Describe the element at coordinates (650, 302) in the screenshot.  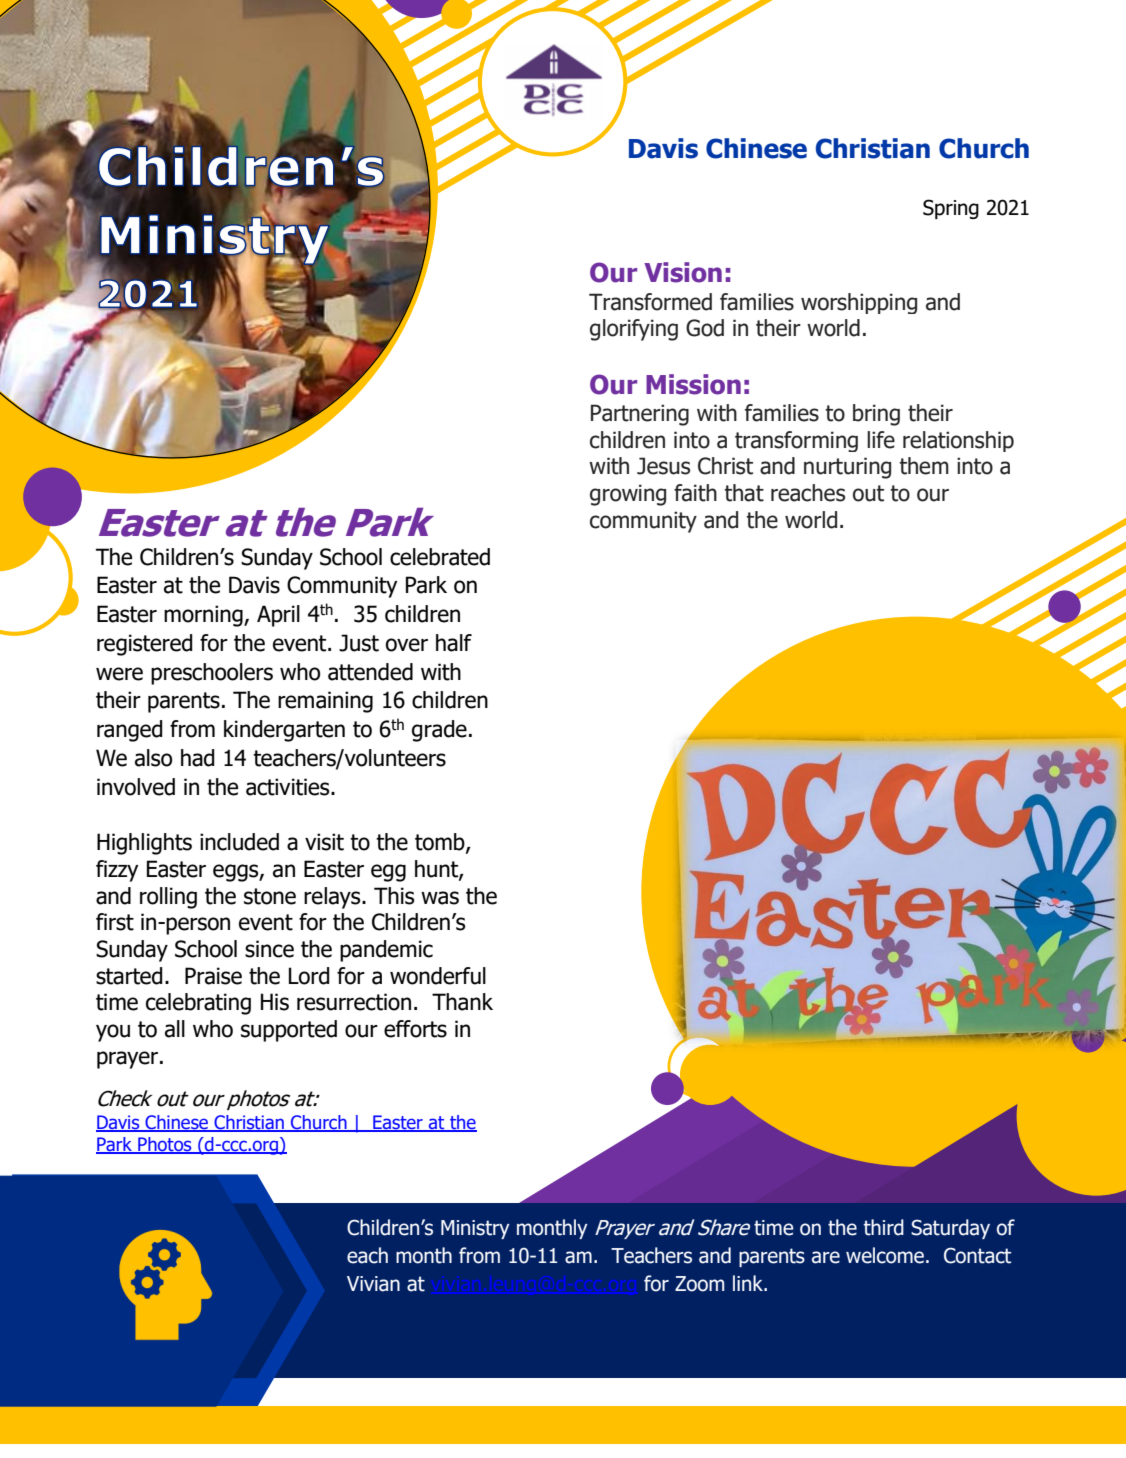
I see `Transformed` at that location.
